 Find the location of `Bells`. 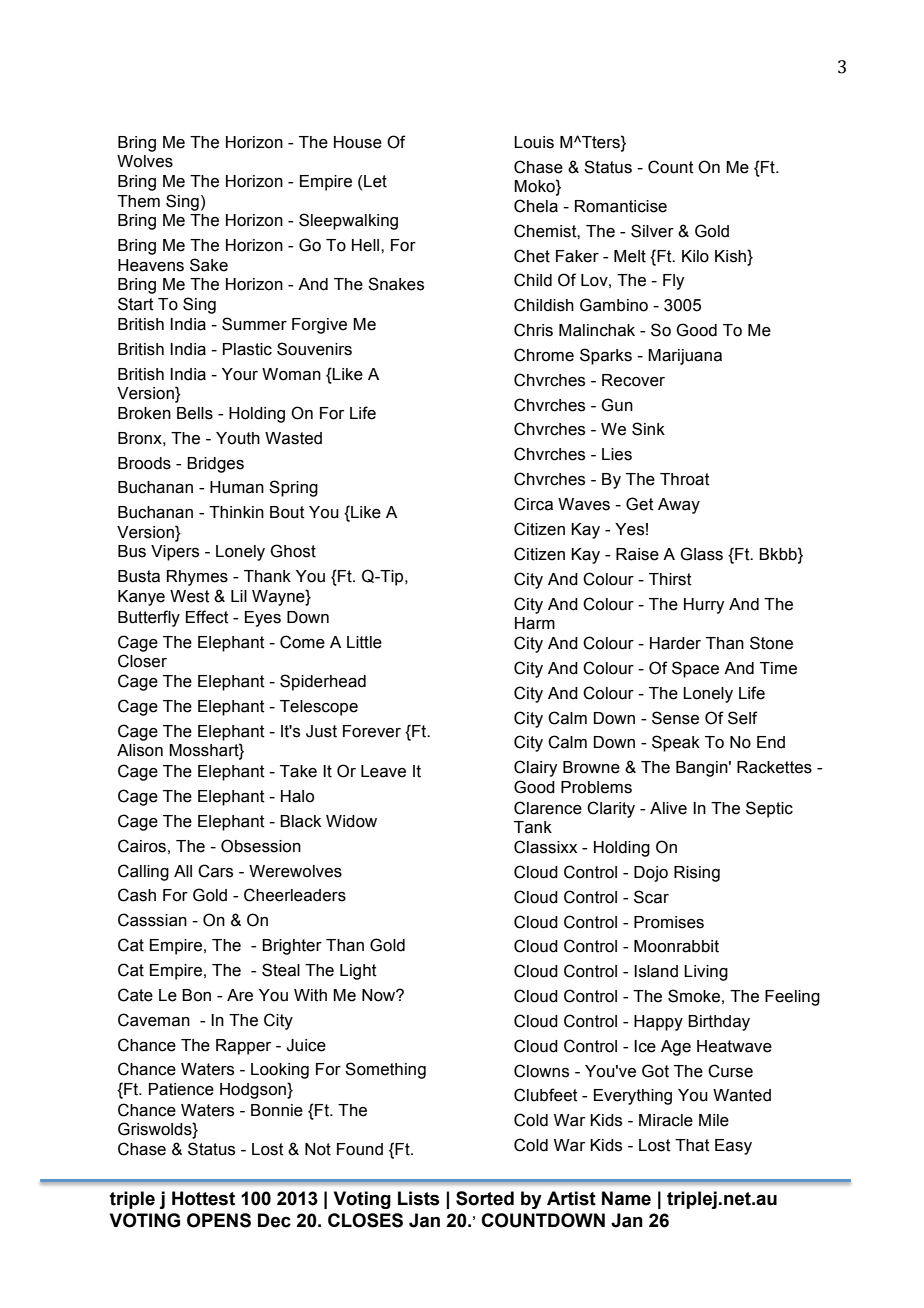

Bells is located at coordinates (195, 413).
